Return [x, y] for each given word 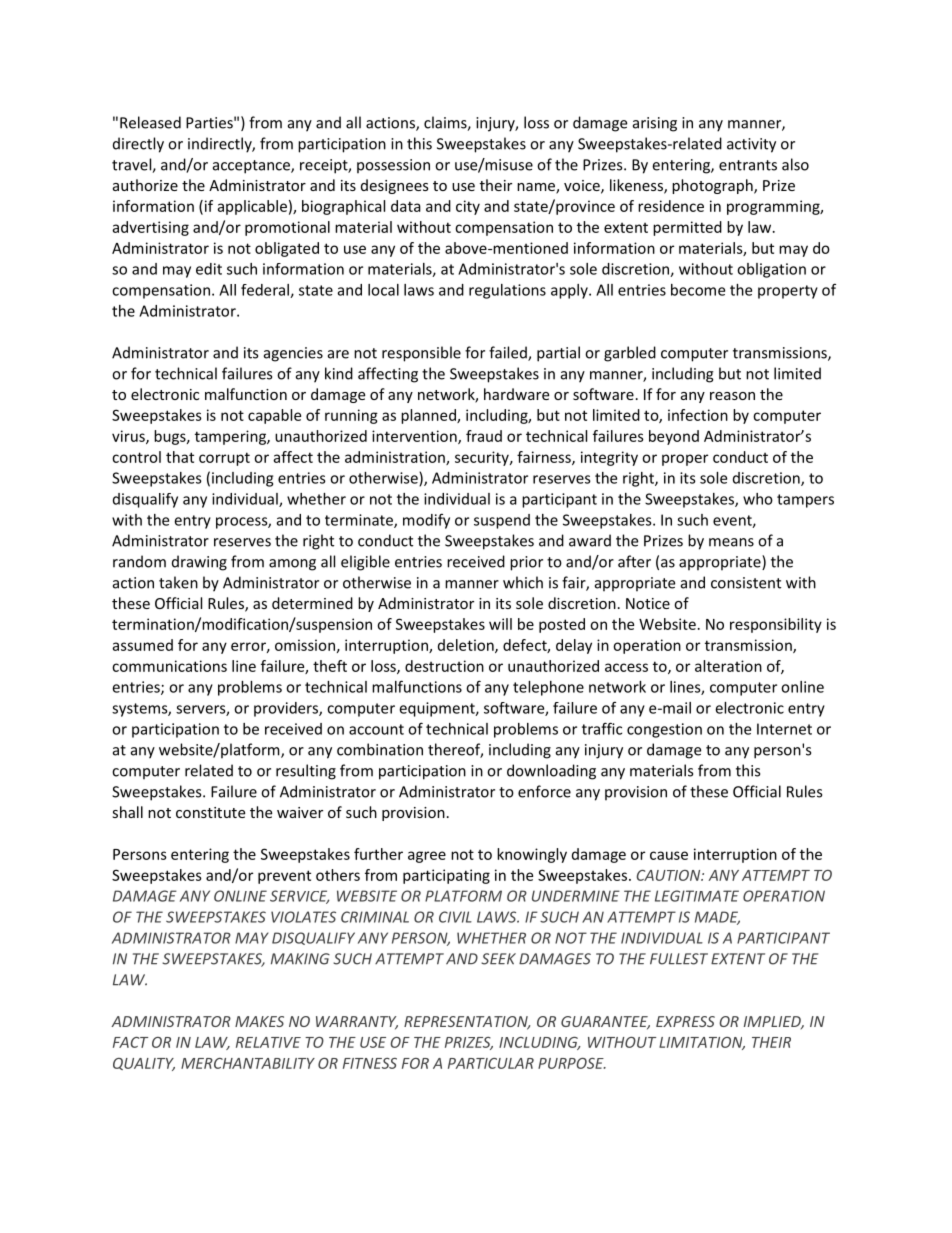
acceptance [252, 167]
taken [178, 582]
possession [393, 166]
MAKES [259, 1021]
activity [751, 145]
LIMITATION [702, 1043]
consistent [746, 583]
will [500, 624]
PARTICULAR [491, 1063]
